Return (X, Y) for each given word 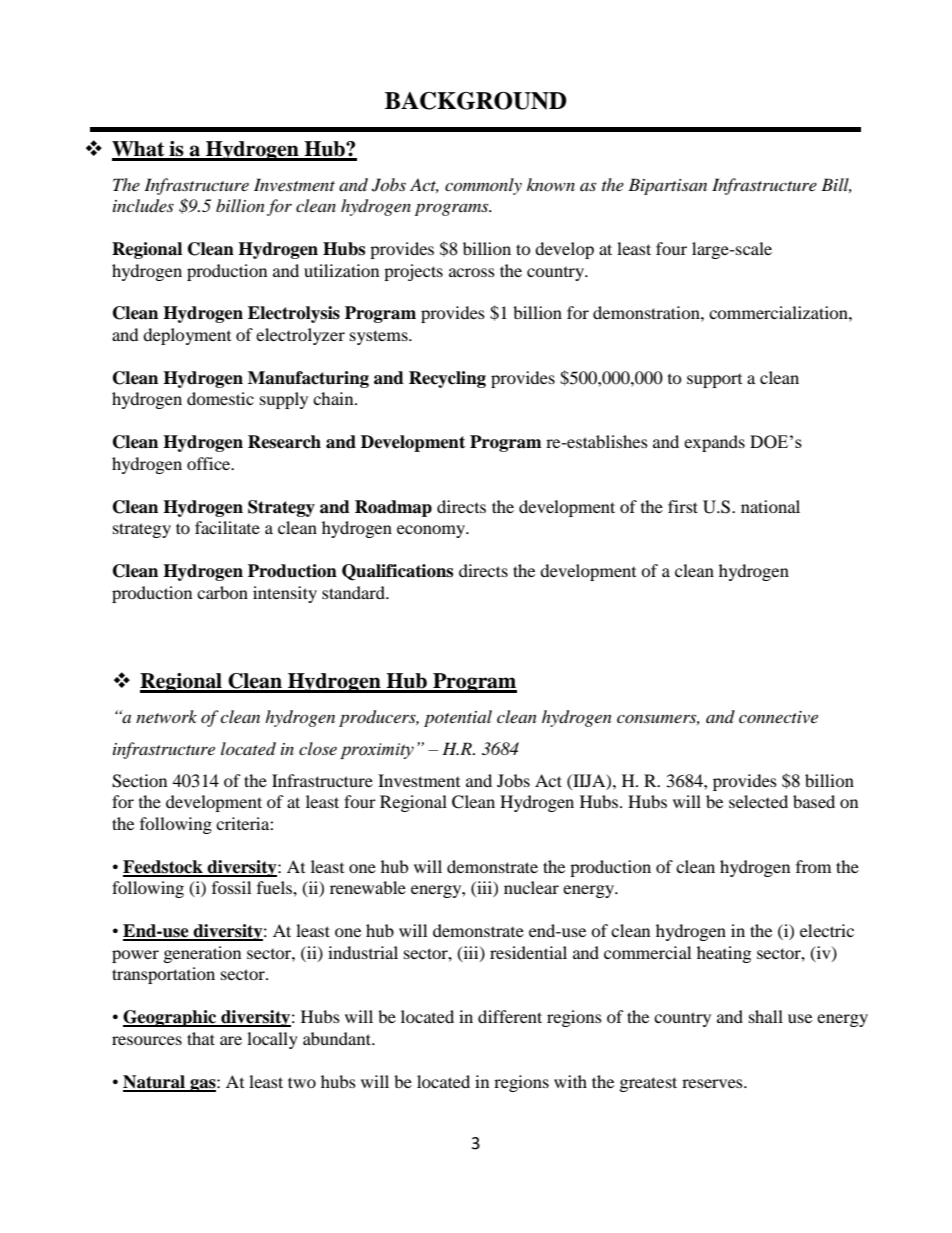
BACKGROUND (476, 101)
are (231, 1040)
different (510, 1016)
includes (143, 206)
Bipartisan (667, 186)
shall (766, 1016)
